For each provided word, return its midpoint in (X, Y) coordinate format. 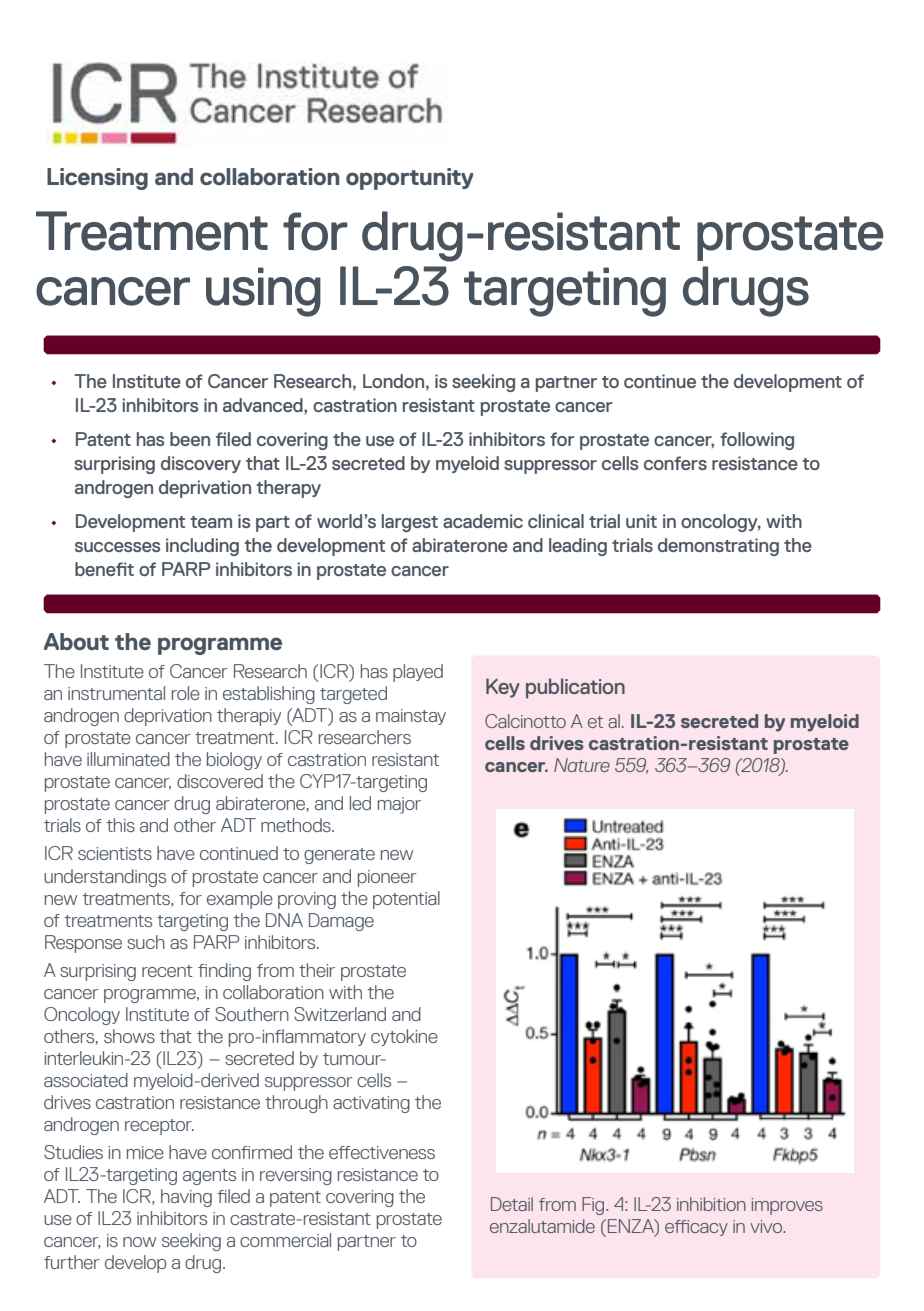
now (139, 1242)
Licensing (97, 179)
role (186, 693)
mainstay (411, 717)
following (757, 441)
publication (575, 688)
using (263, 292)
